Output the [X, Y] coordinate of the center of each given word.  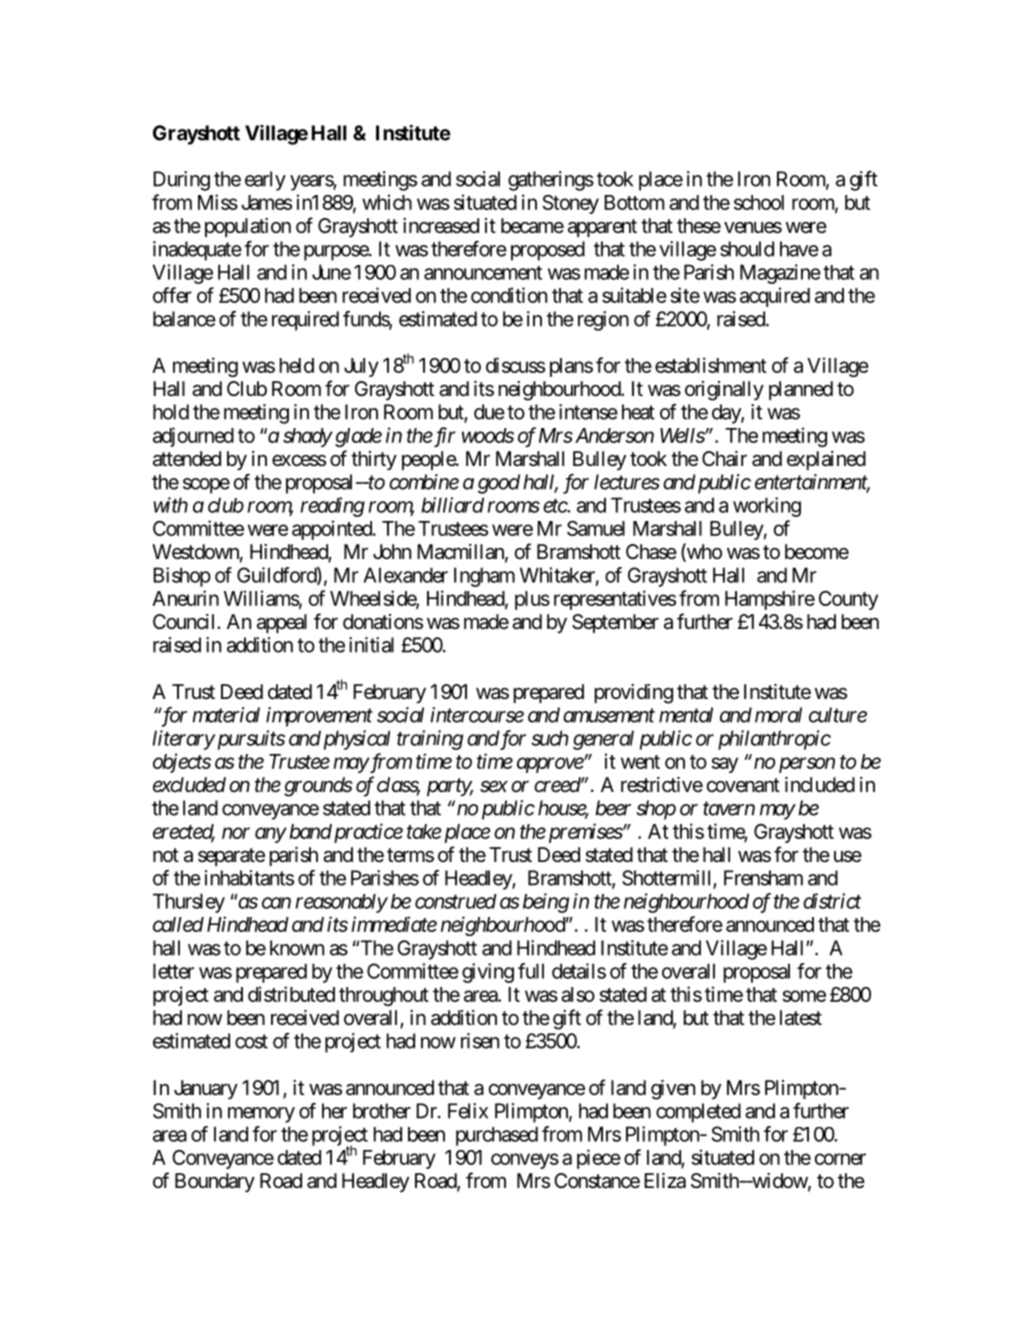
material [226, 715]
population [248, 227]
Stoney [570, 204]
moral [778, 715]
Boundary [215, 1182]
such [549, 738]
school [759, 202]
